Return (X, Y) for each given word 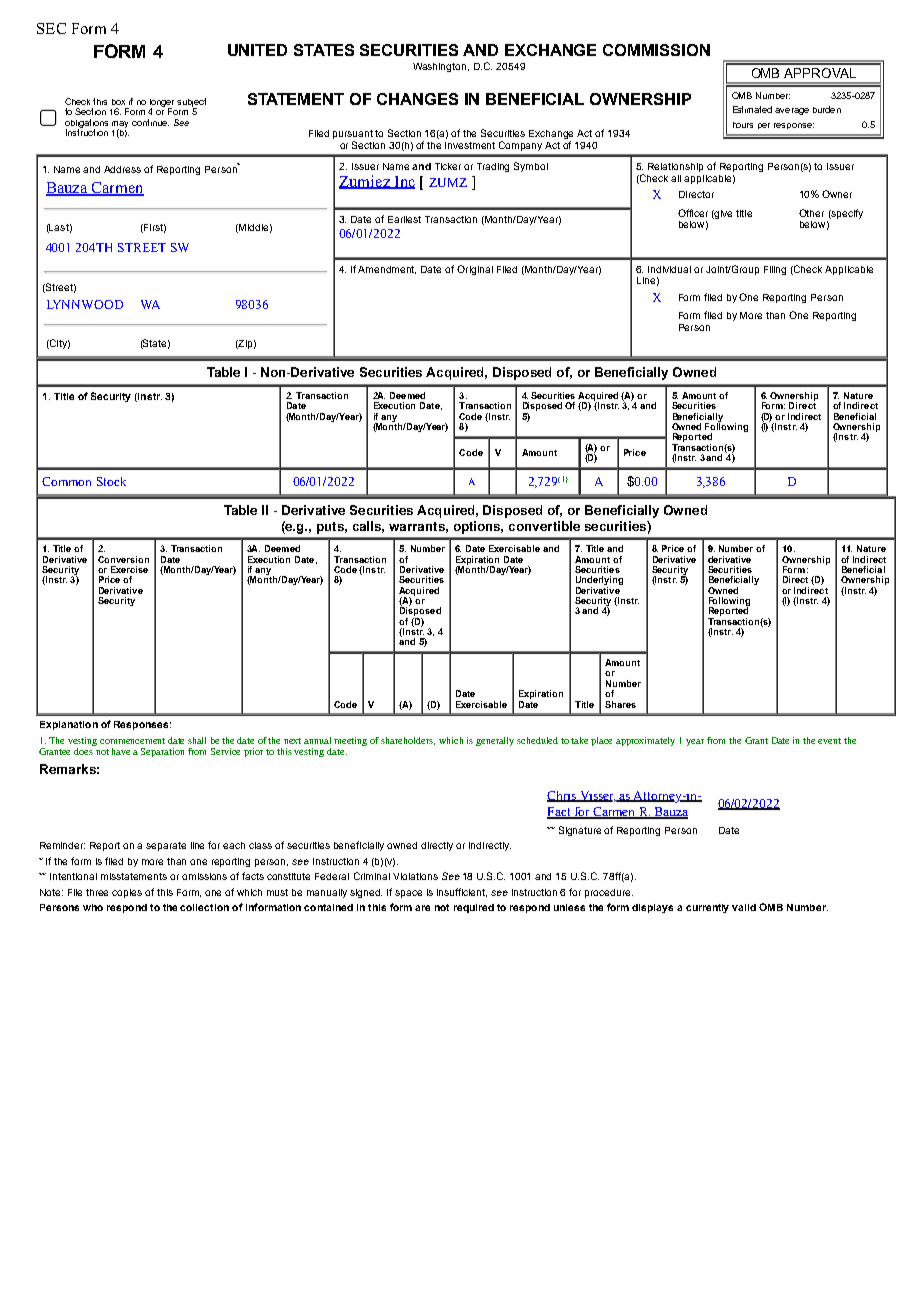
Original (475, 270)
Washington (441, 67)
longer (162, 104)
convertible (544, 526)
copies (127, 893)
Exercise (129, 569)
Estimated (752, 109)
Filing (775, 270)
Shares (620, 704)
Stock (111, 481)
